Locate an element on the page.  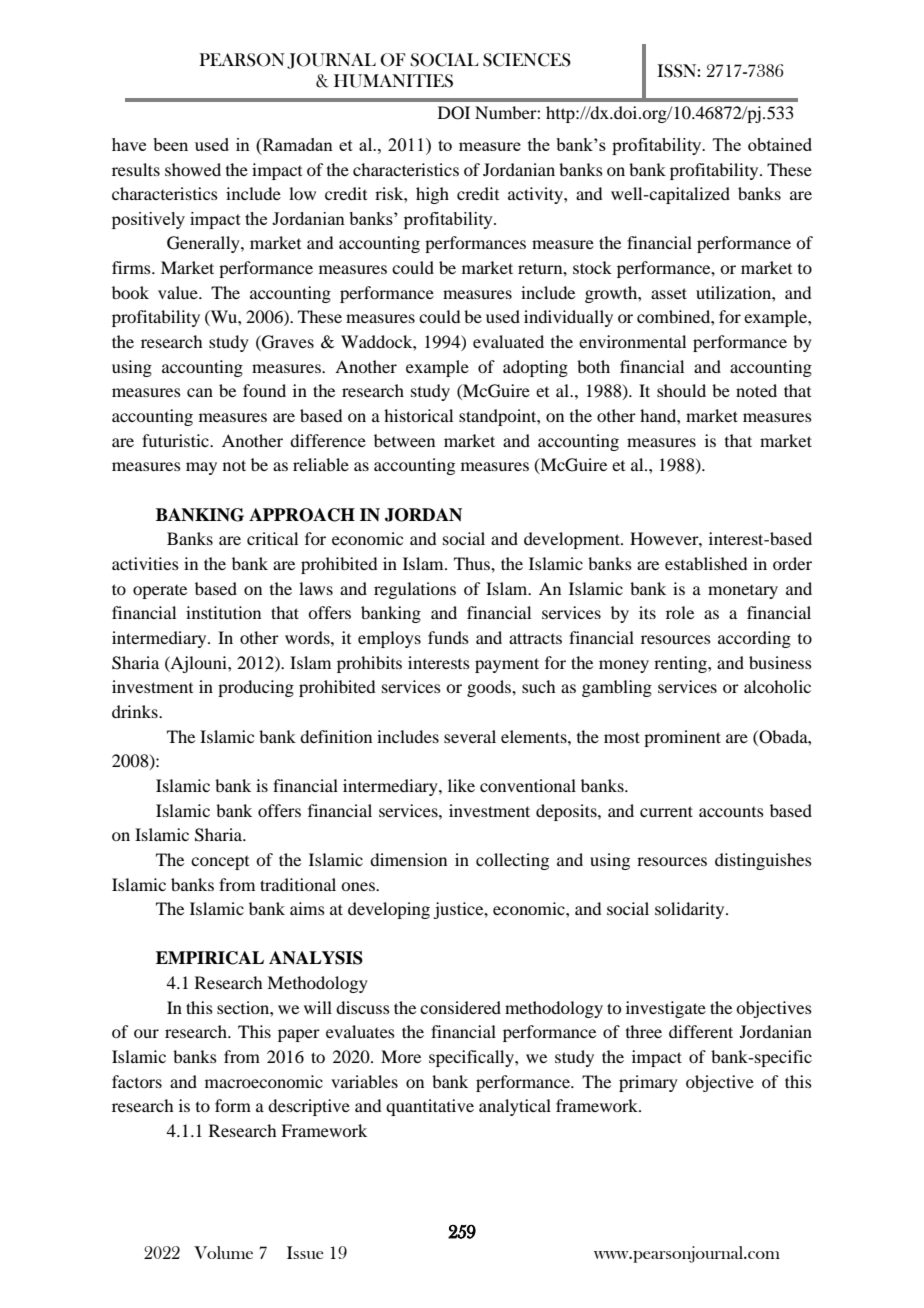
institution is located at coordinates (223, 612).
